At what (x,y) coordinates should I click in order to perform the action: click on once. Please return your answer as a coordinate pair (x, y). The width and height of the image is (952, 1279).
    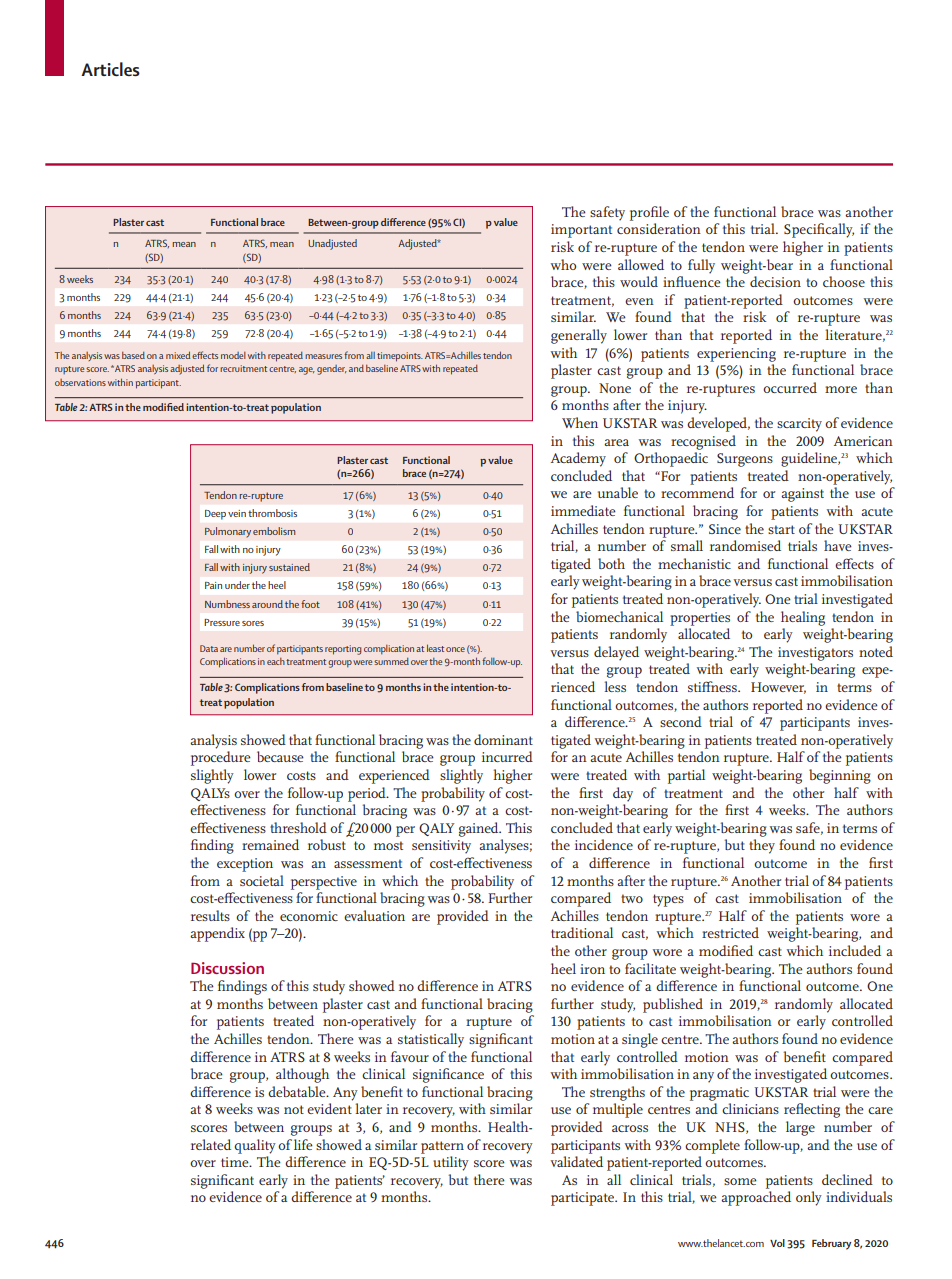
    Looking at the image, I should click on (455, 649).
